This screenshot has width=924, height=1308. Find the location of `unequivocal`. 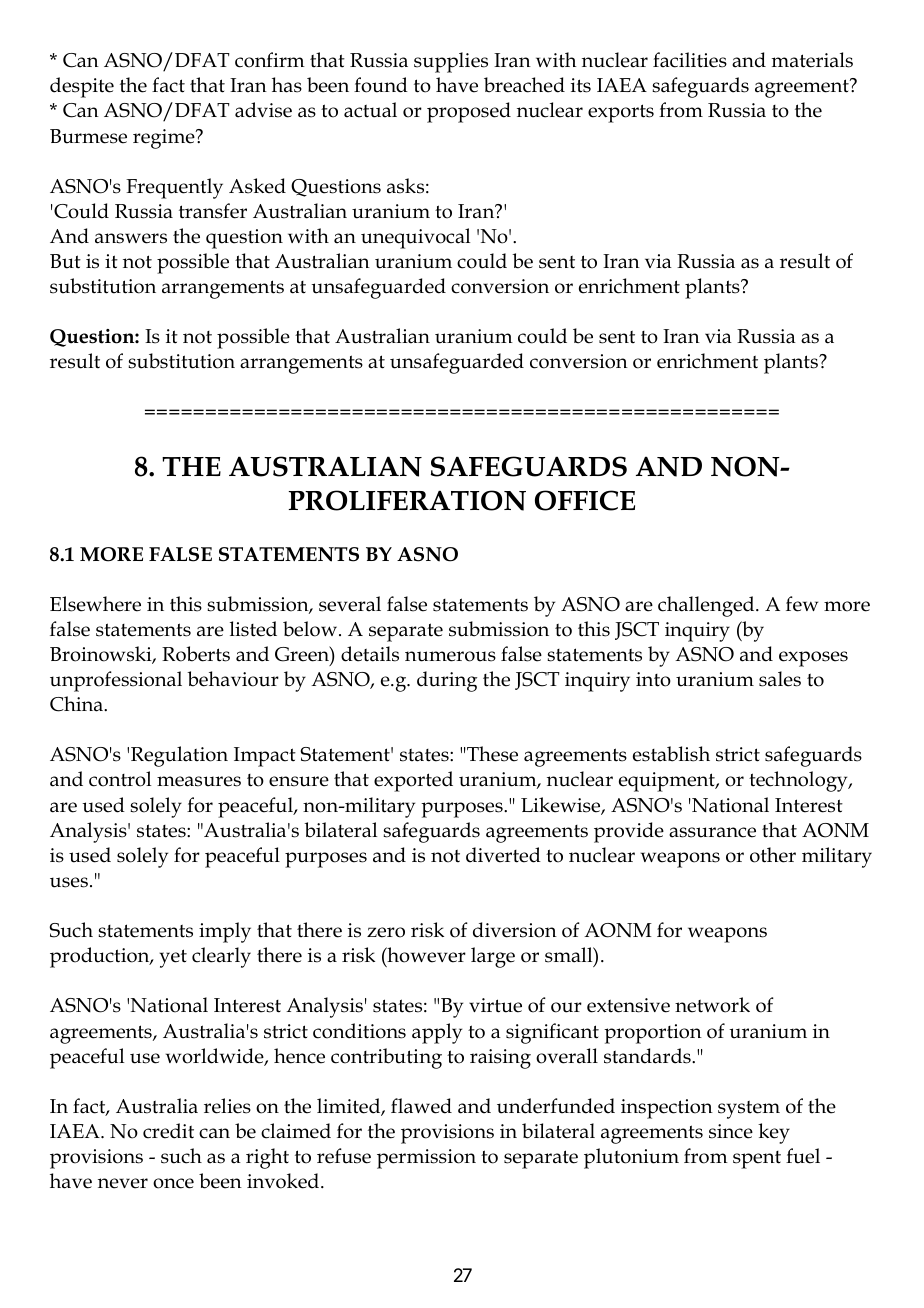

unequivocal is located at coordinates (415, 238).
